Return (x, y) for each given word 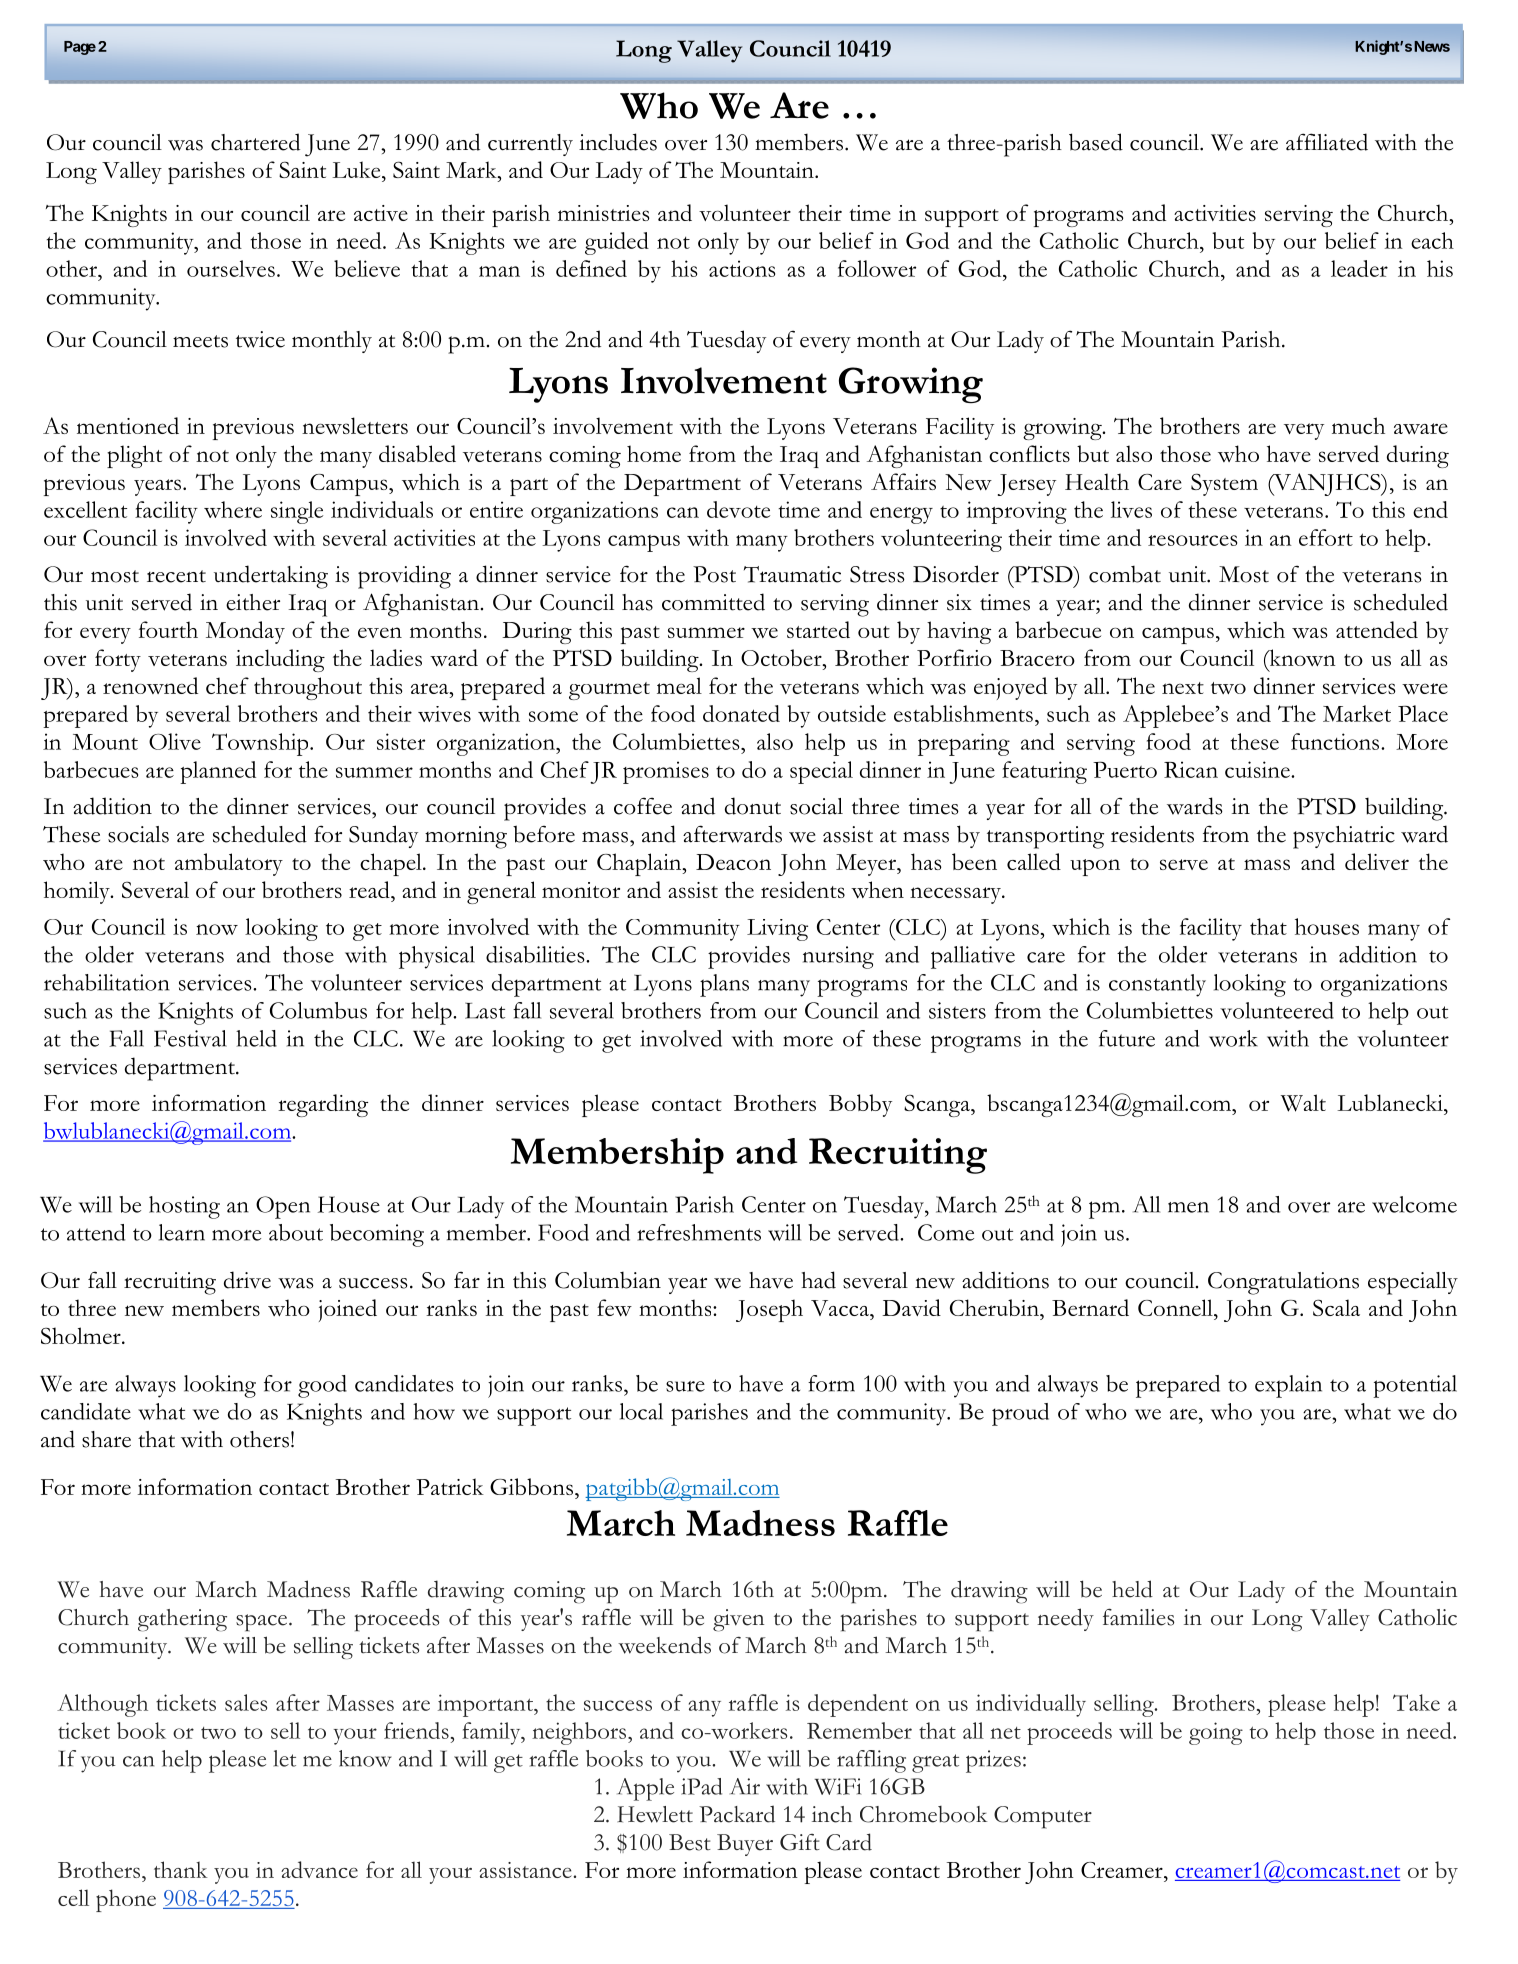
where (233, 509)
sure (685, 1386)
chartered (255, 142)
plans (724, 985)
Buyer (745, 1845)
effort (1326, 537)
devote (738, 509)
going (1216, 1733)
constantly (1157, 985)
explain (1288, 1386)
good (322, 1386)
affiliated (1327, 142)
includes (618, 142)
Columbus (318, 1010)
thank (181, 1869)
